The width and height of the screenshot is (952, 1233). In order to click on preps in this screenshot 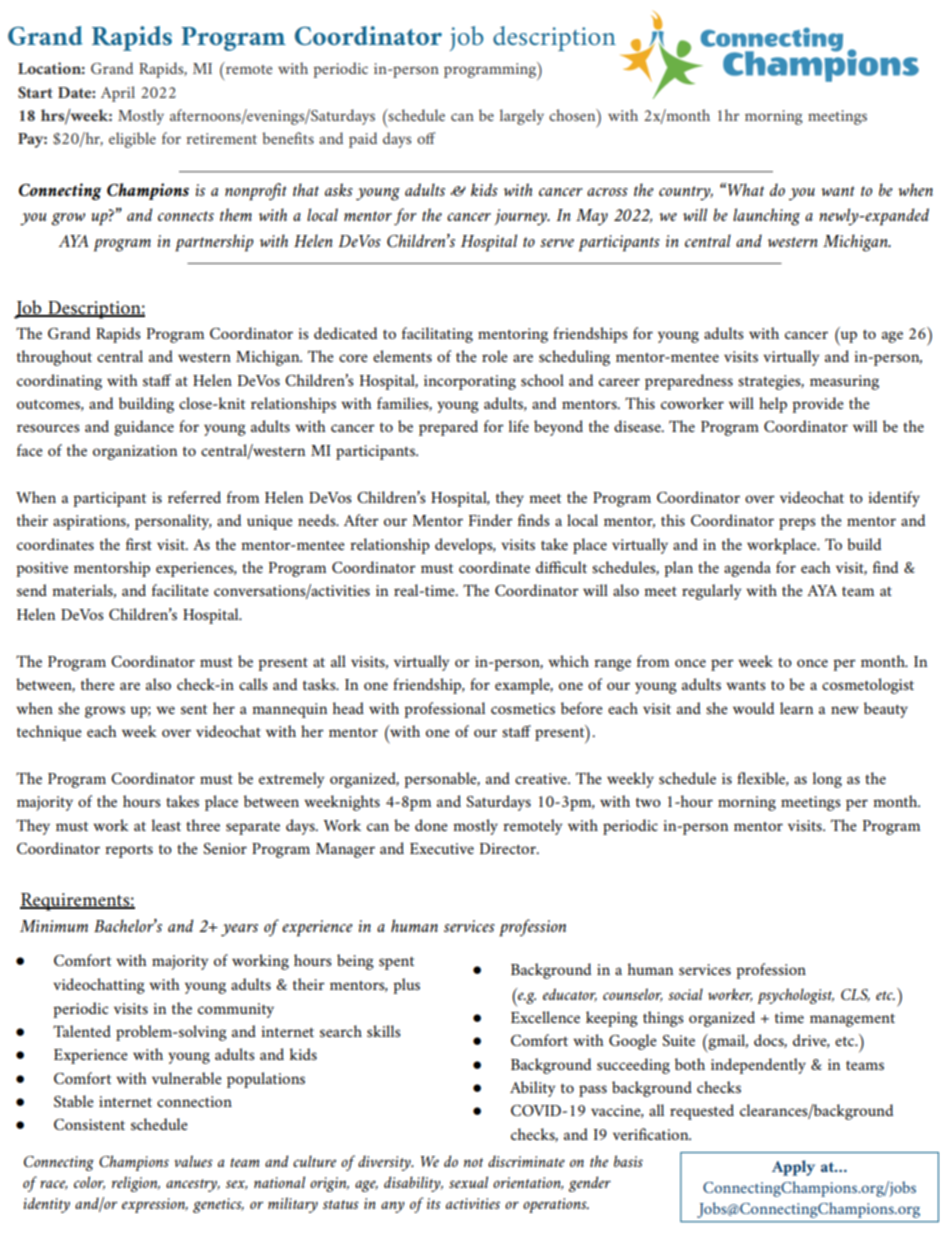, I will do `click(797, 524)`.
